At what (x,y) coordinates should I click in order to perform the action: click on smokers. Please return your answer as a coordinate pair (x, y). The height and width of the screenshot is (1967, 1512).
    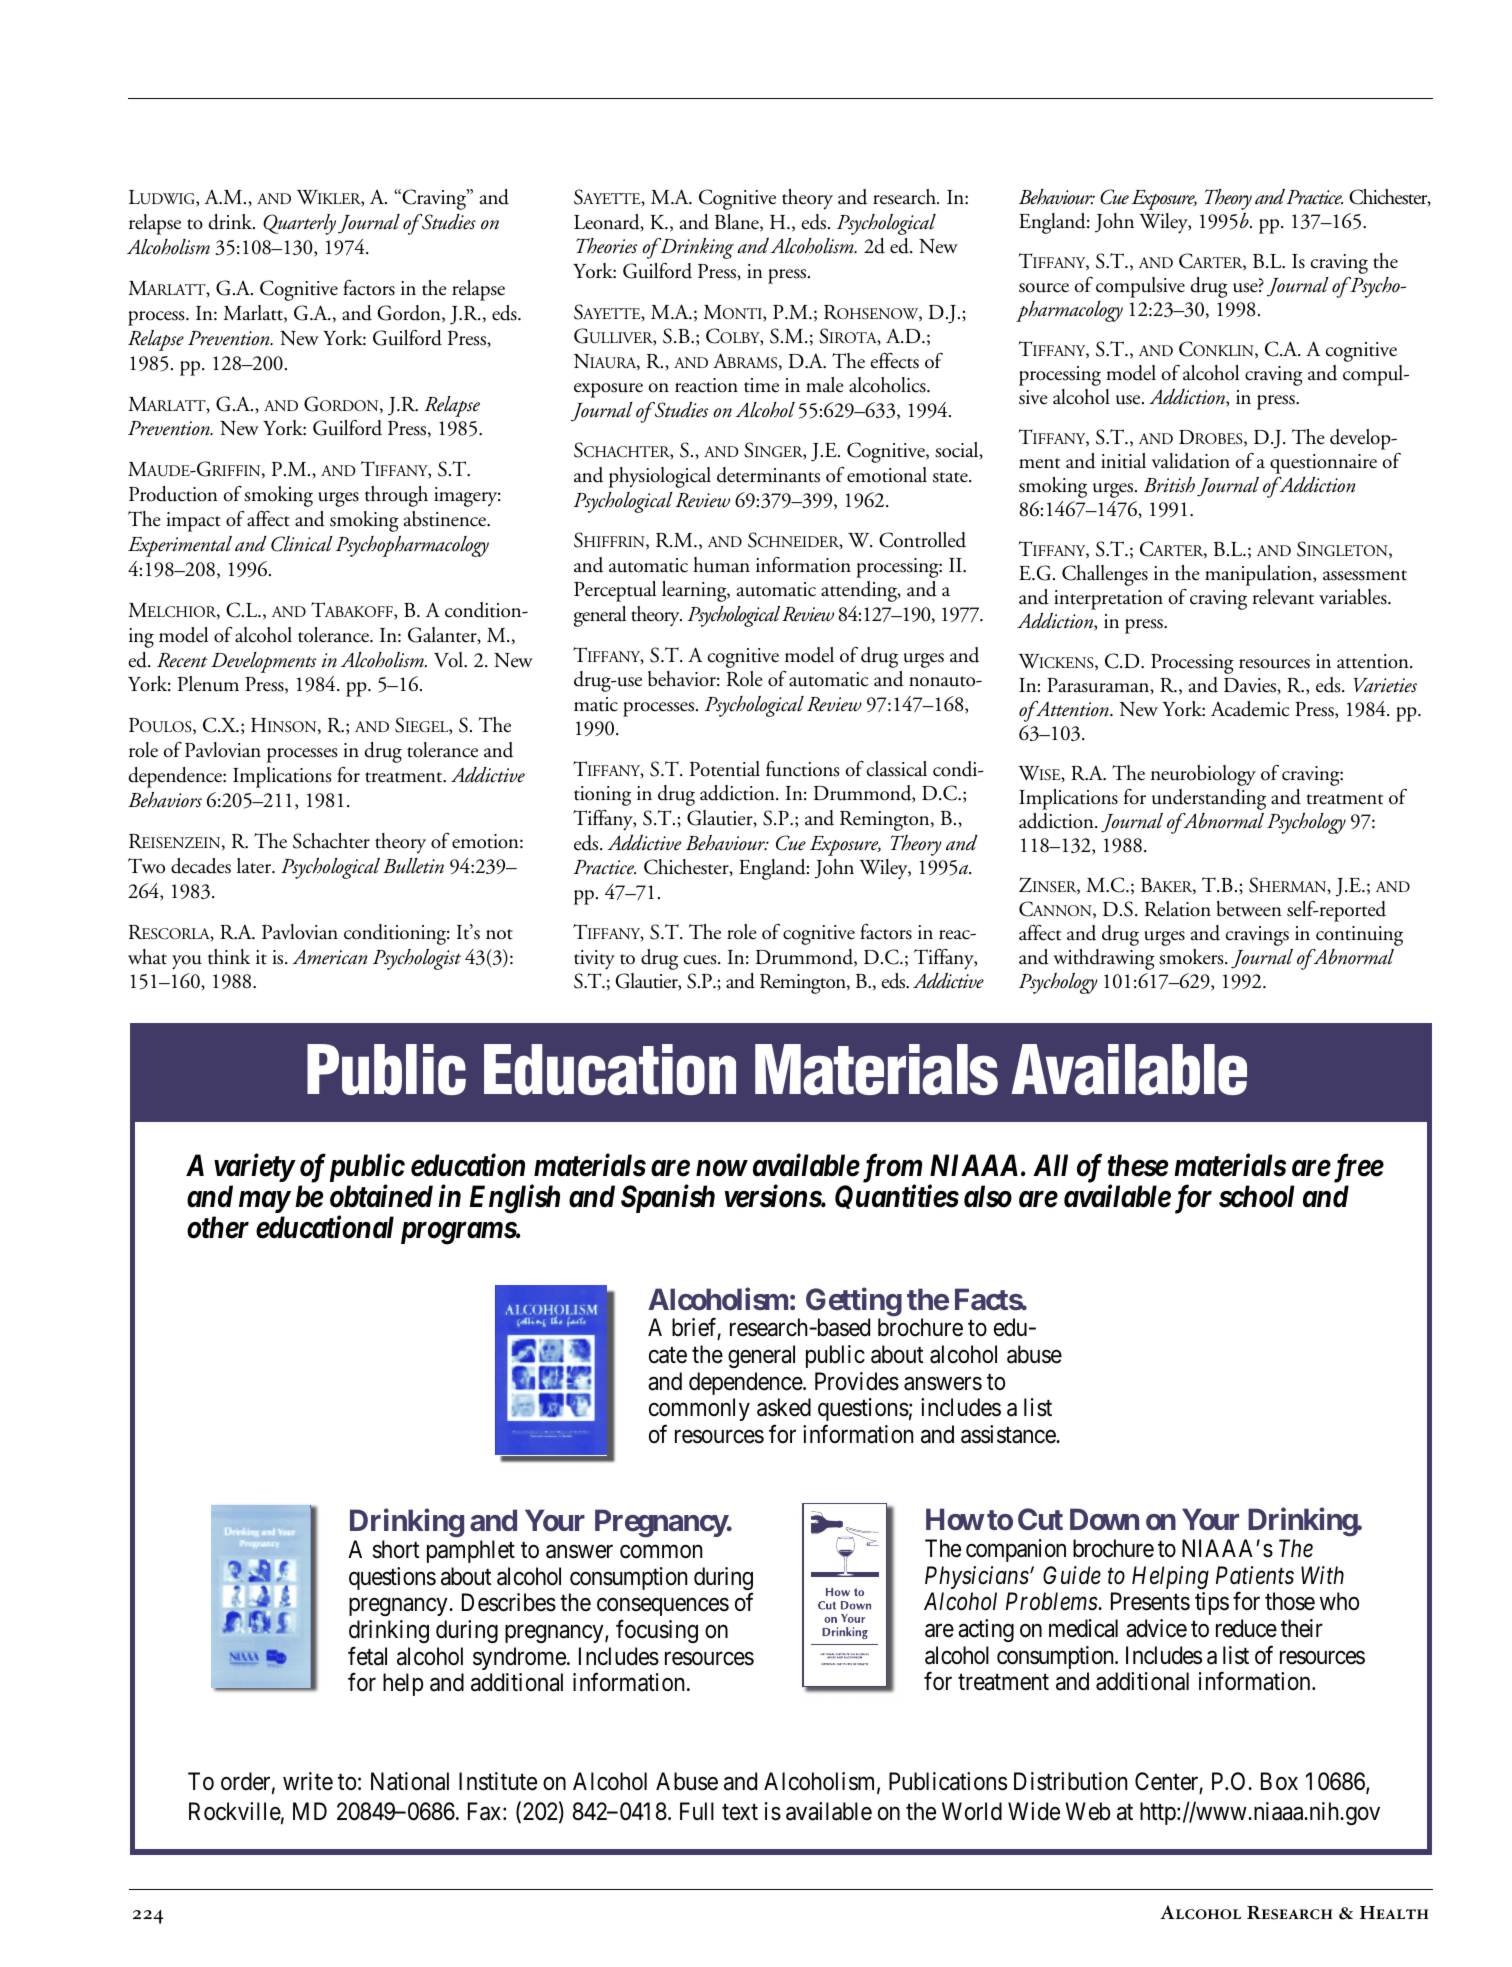
    Looking at the image, I should click on (1192, 957).
